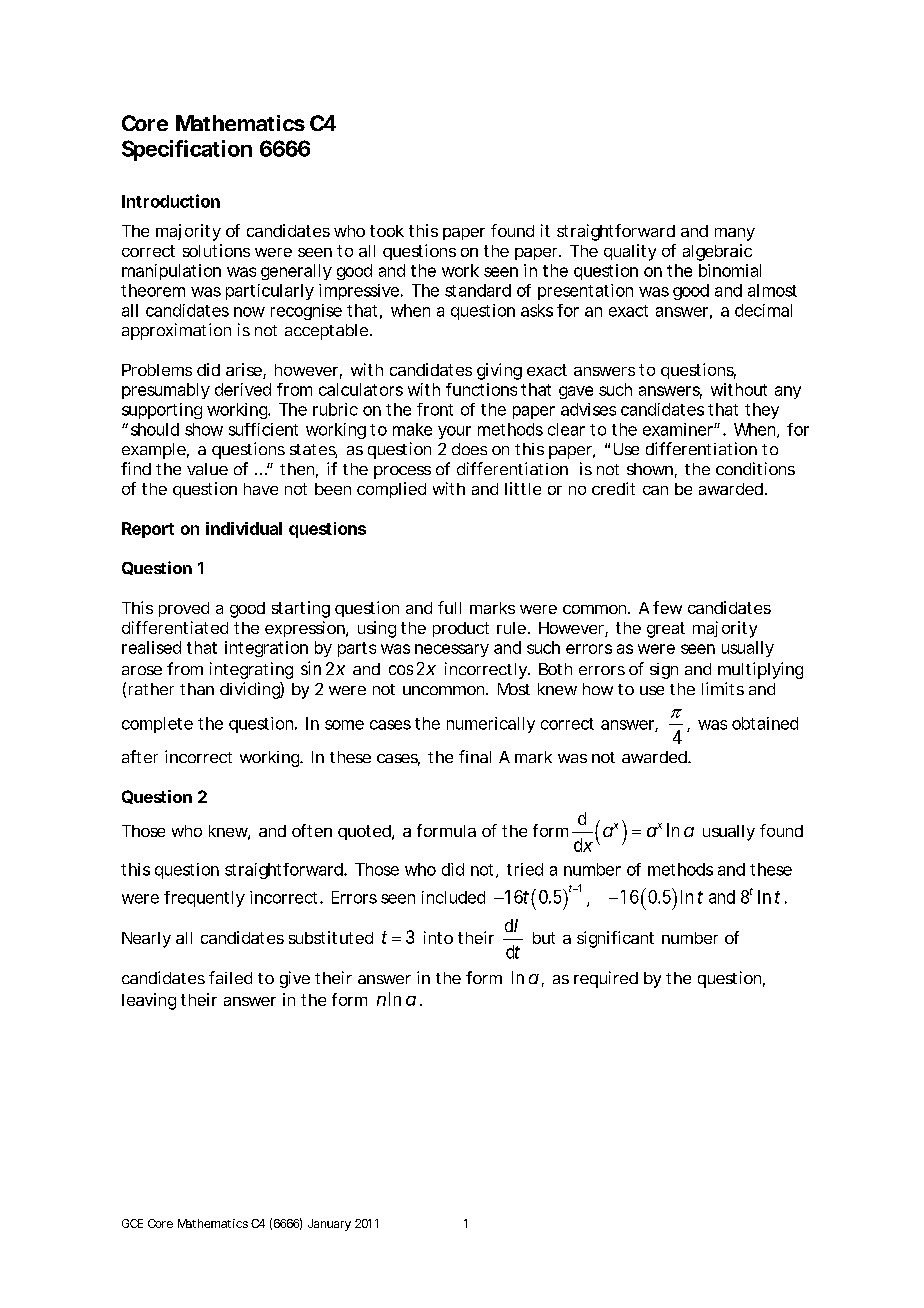  I want to click on January, so click(329, 1225).
